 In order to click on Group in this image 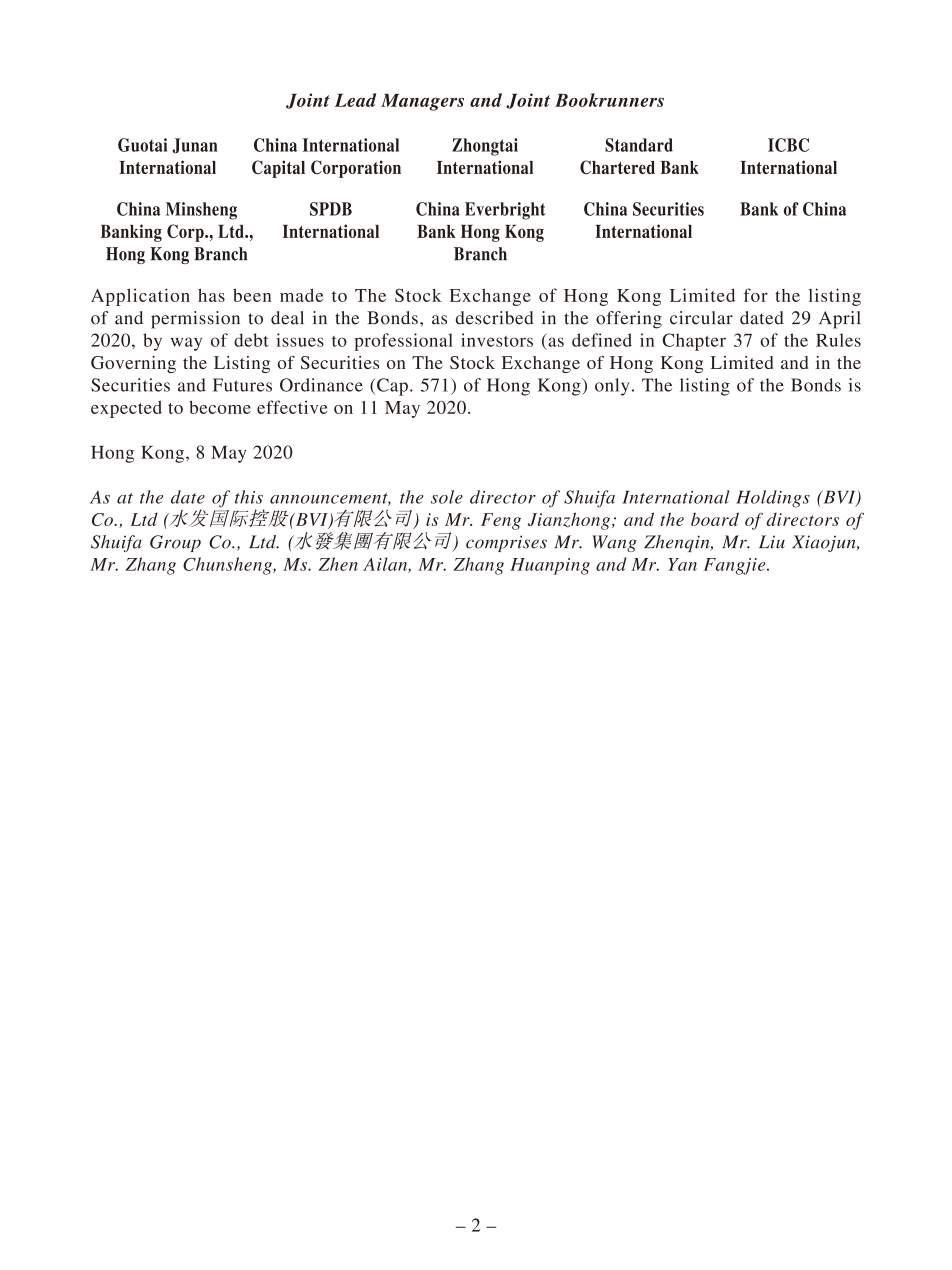, I will do `click(175, 543)`.
